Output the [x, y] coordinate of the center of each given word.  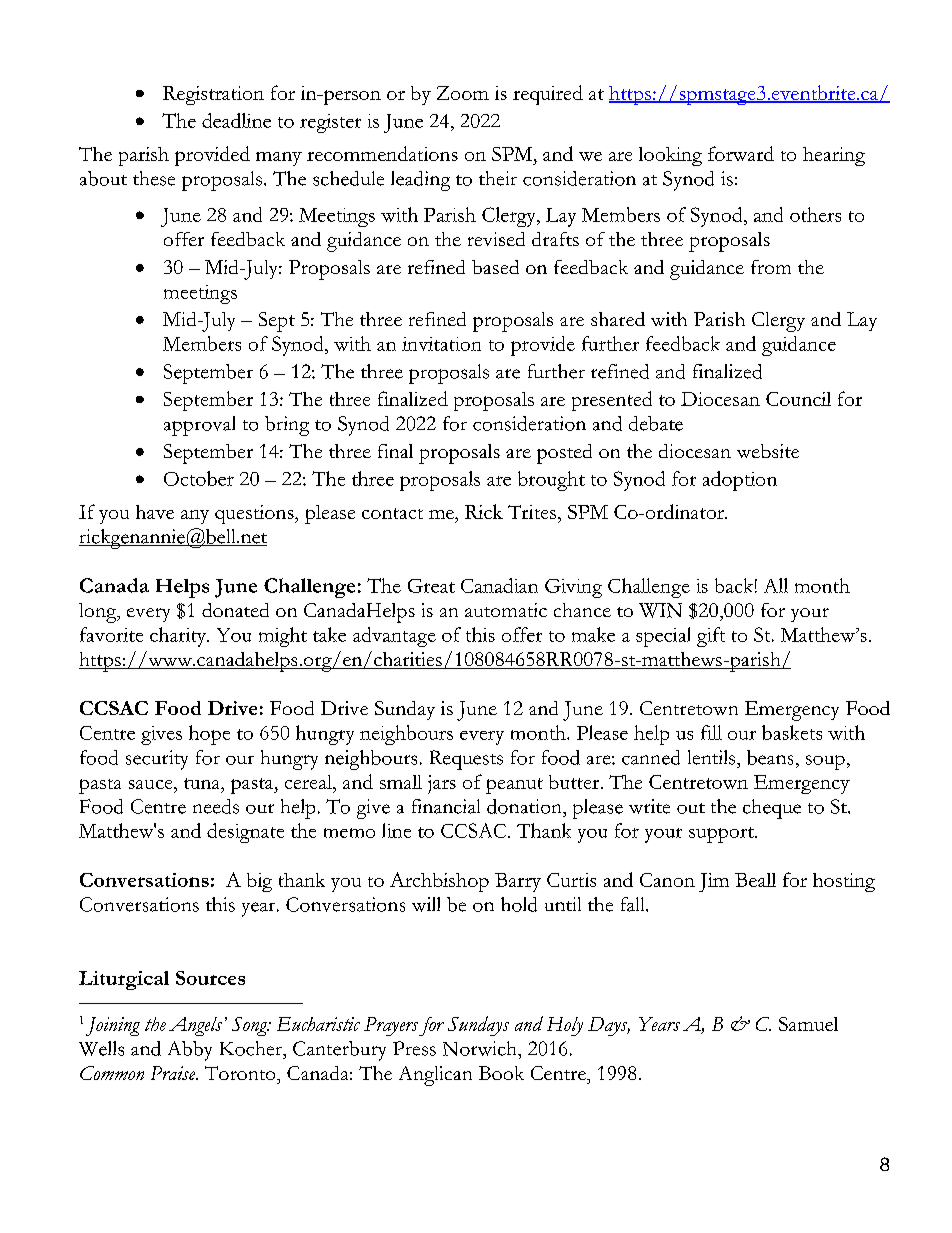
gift [711, 637]
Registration [213, 95]
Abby [190, 1051]
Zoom [463, 93]
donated [235, 610]
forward [741, 153]
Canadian [499, 585]
